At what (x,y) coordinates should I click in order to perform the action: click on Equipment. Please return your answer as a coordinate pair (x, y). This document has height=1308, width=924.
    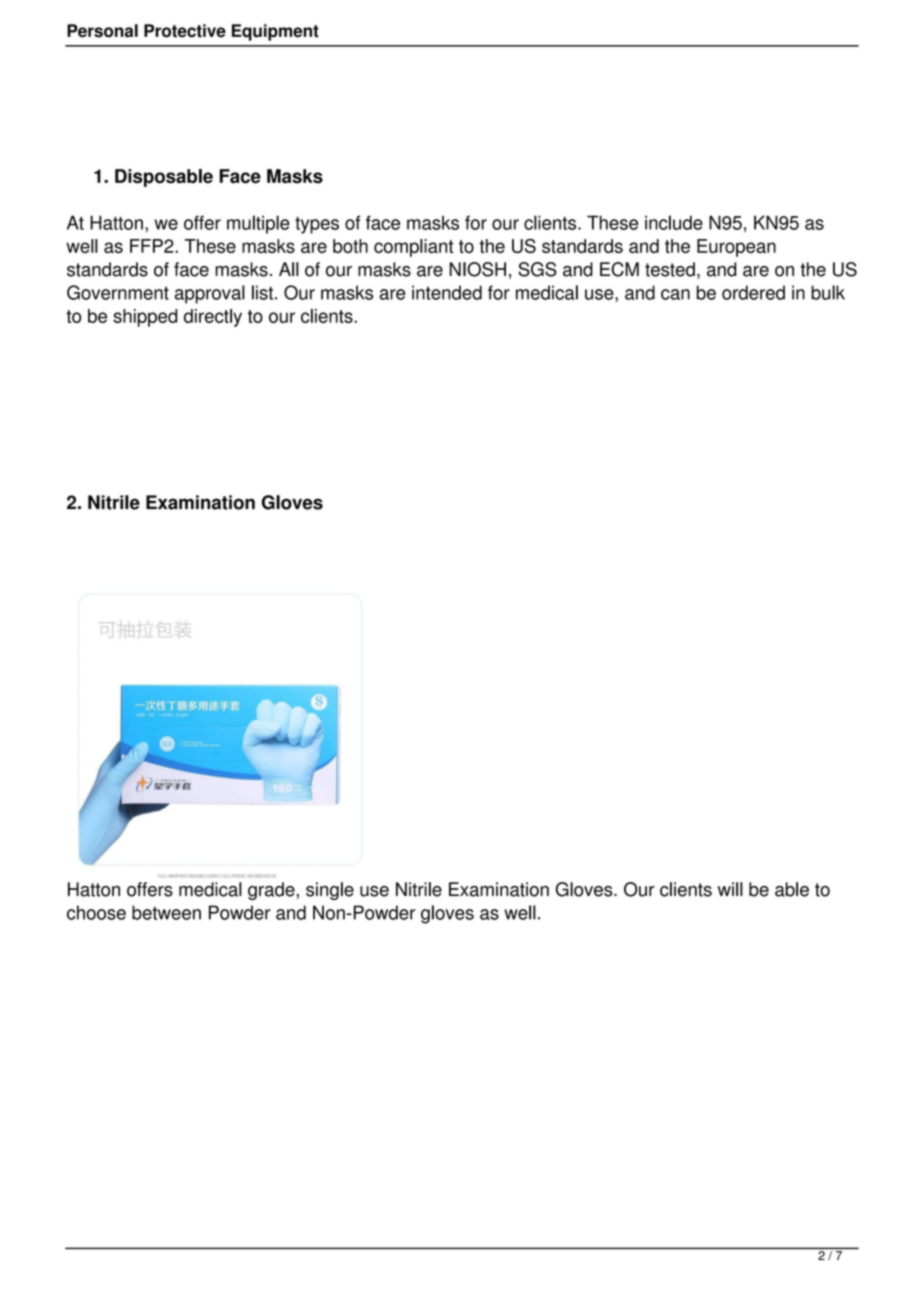
    Looking at the image, I should click on (275, 32).
